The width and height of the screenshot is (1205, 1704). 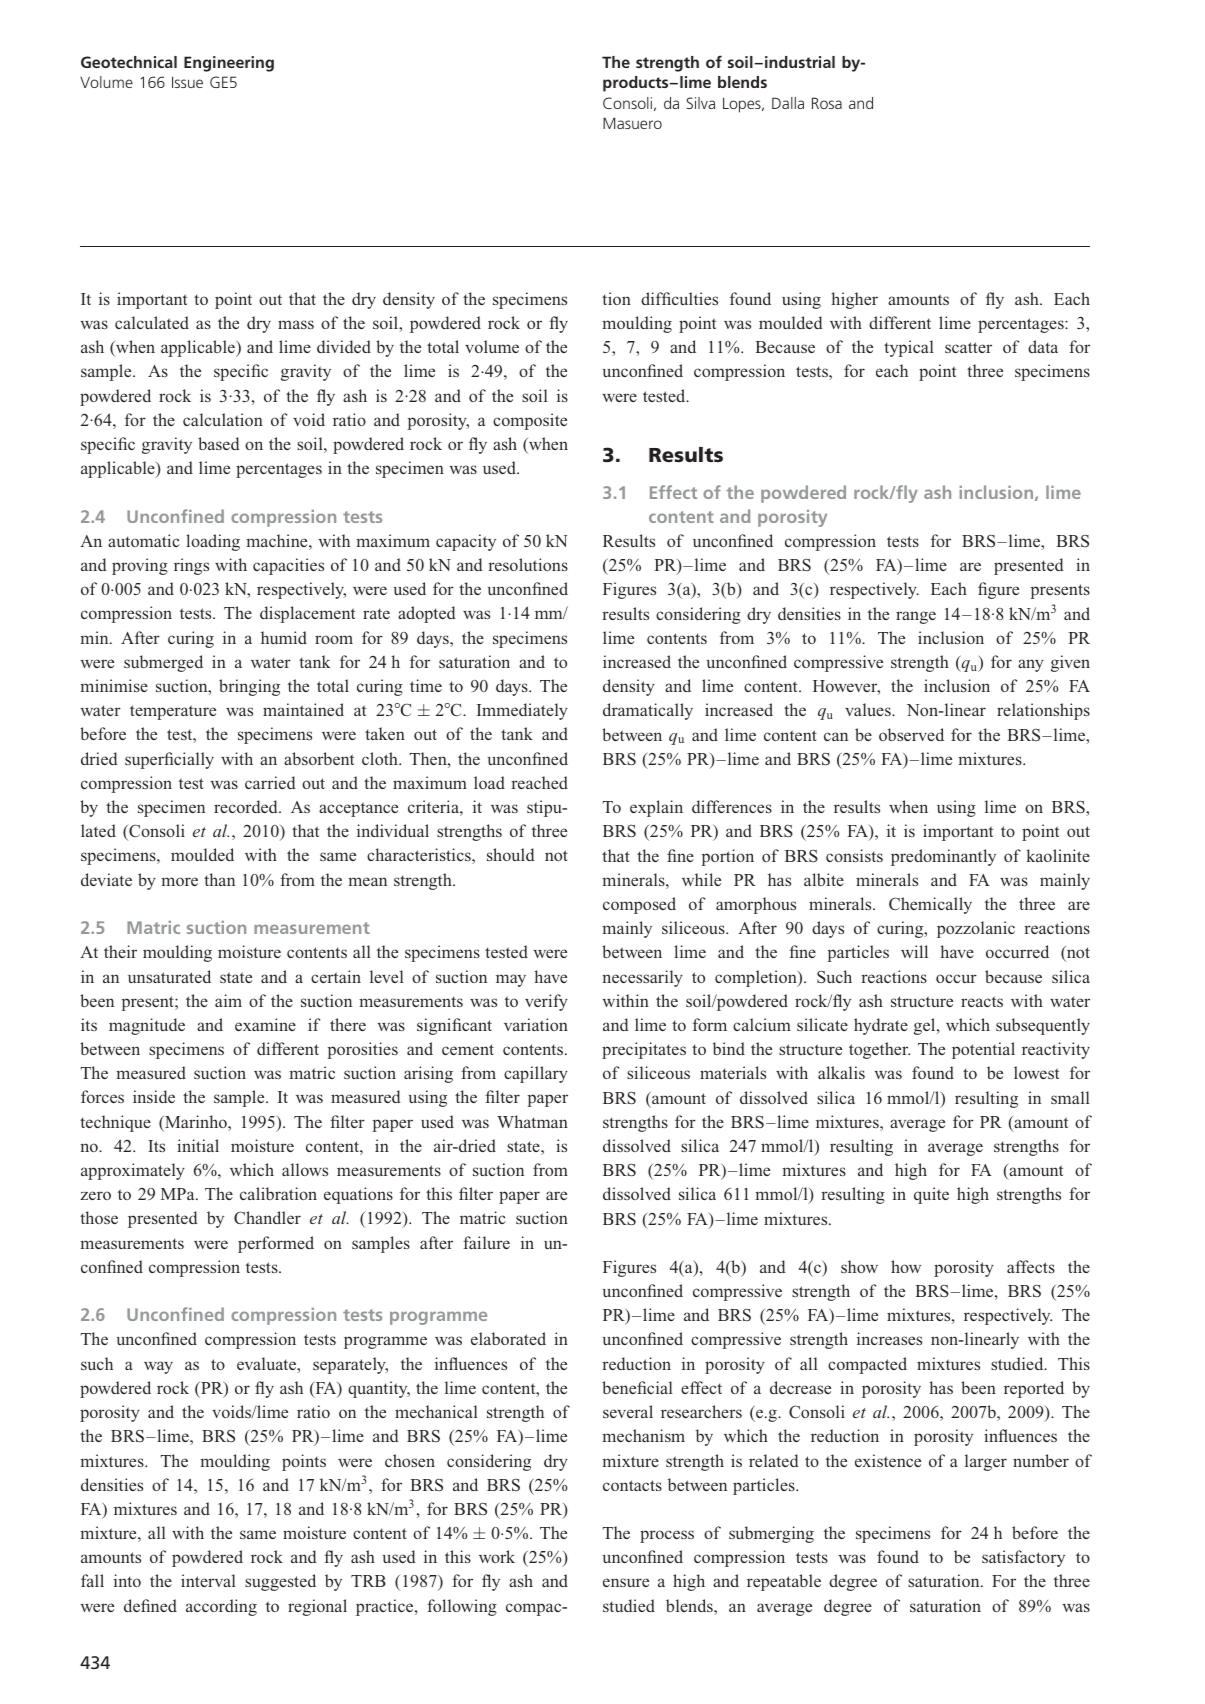 I want to click on Silva, so click(x=700, y=103).
